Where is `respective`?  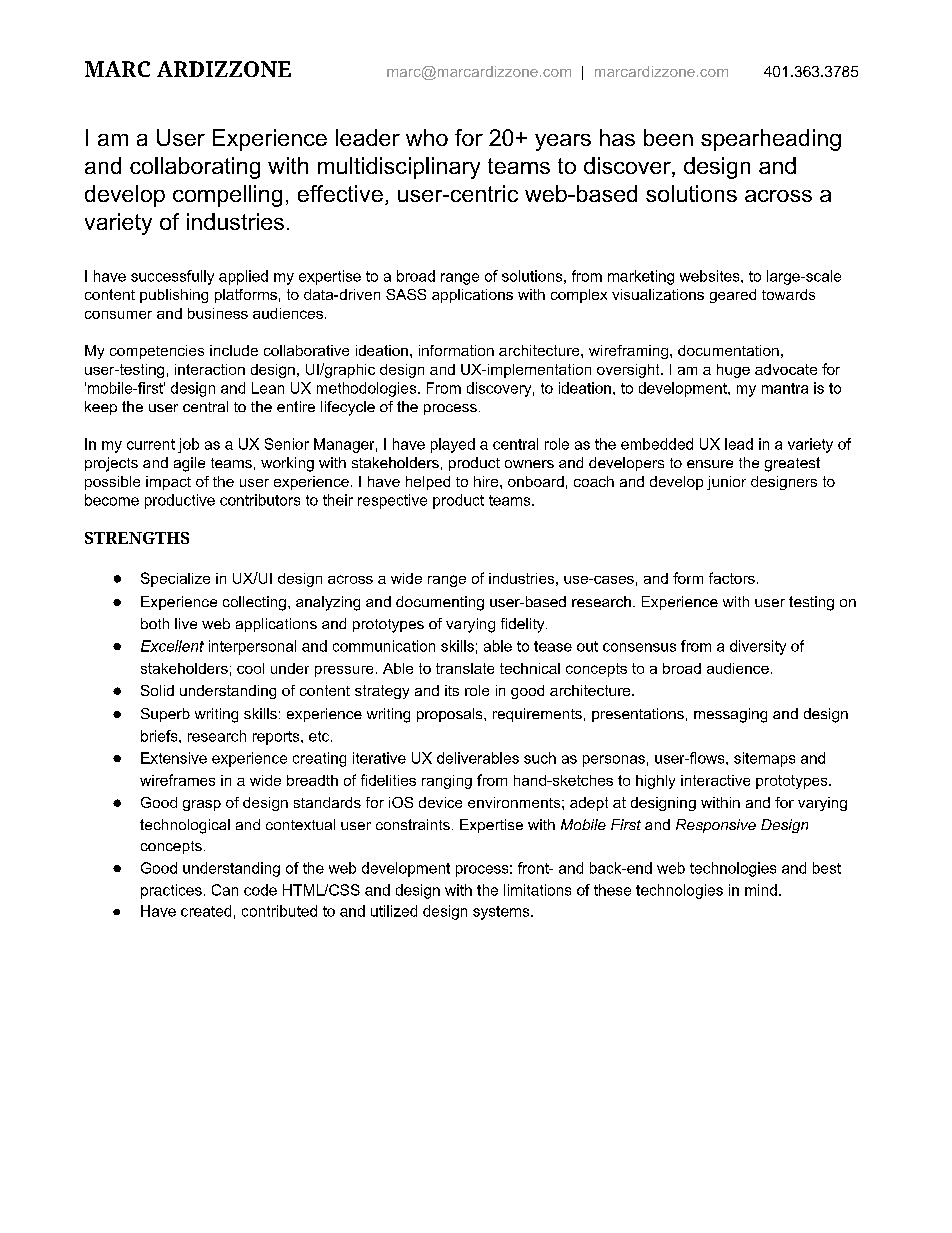 respective is located at coordinates (392, 501).
